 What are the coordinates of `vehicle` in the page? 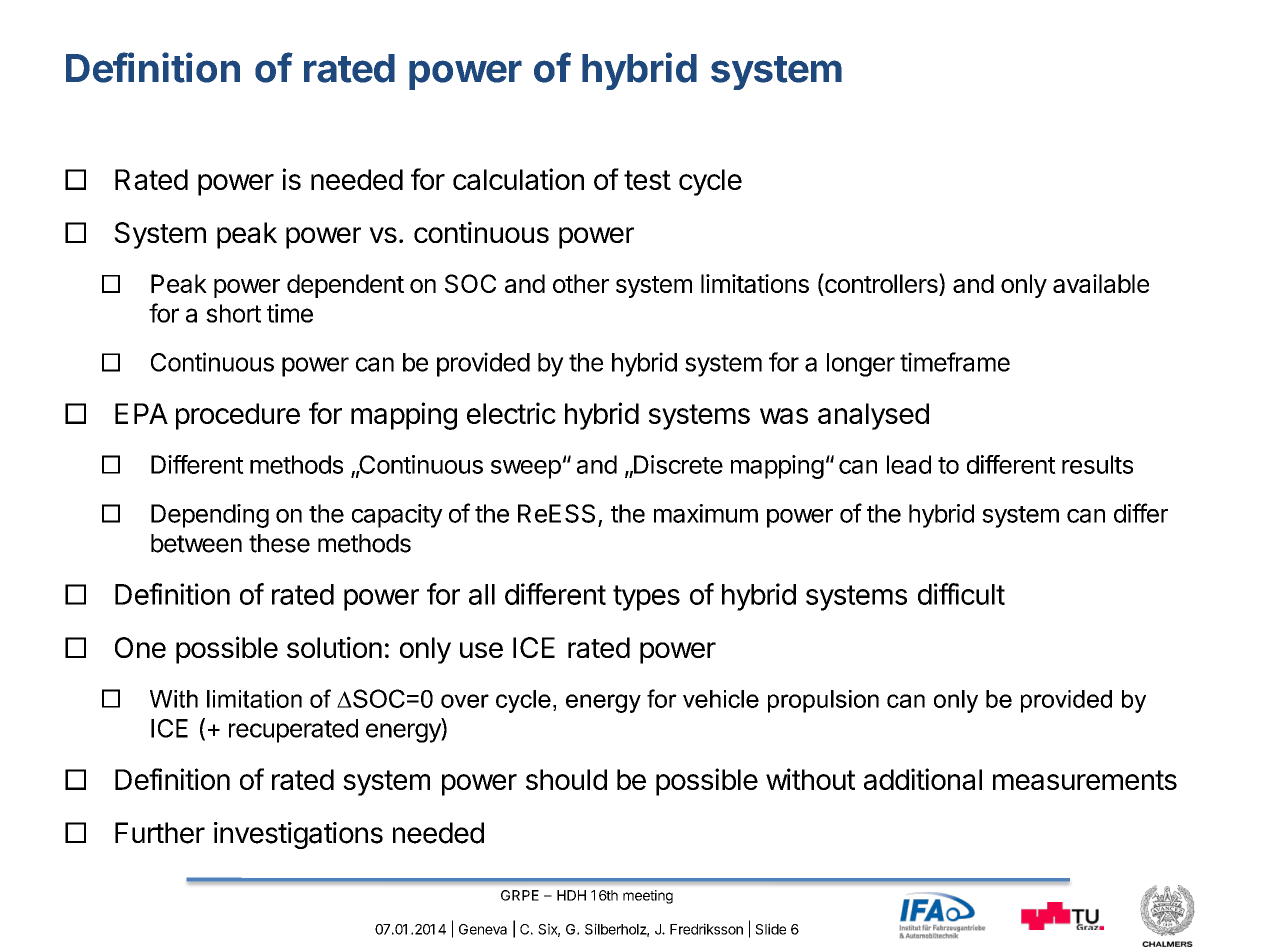 It's located at (721, 699).
